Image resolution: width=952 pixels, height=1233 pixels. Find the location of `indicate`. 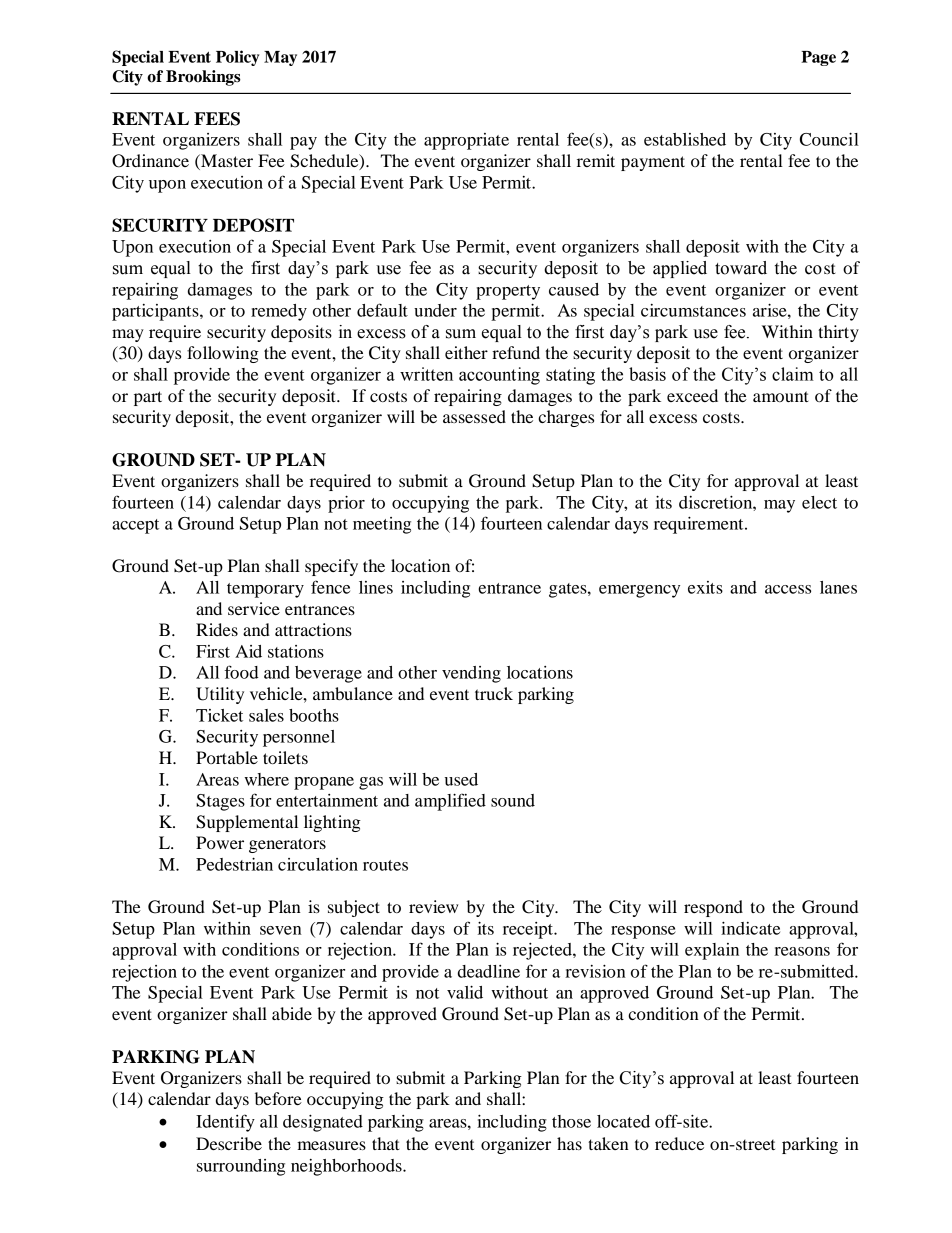

indicate is located at coordinates (750, 928).
